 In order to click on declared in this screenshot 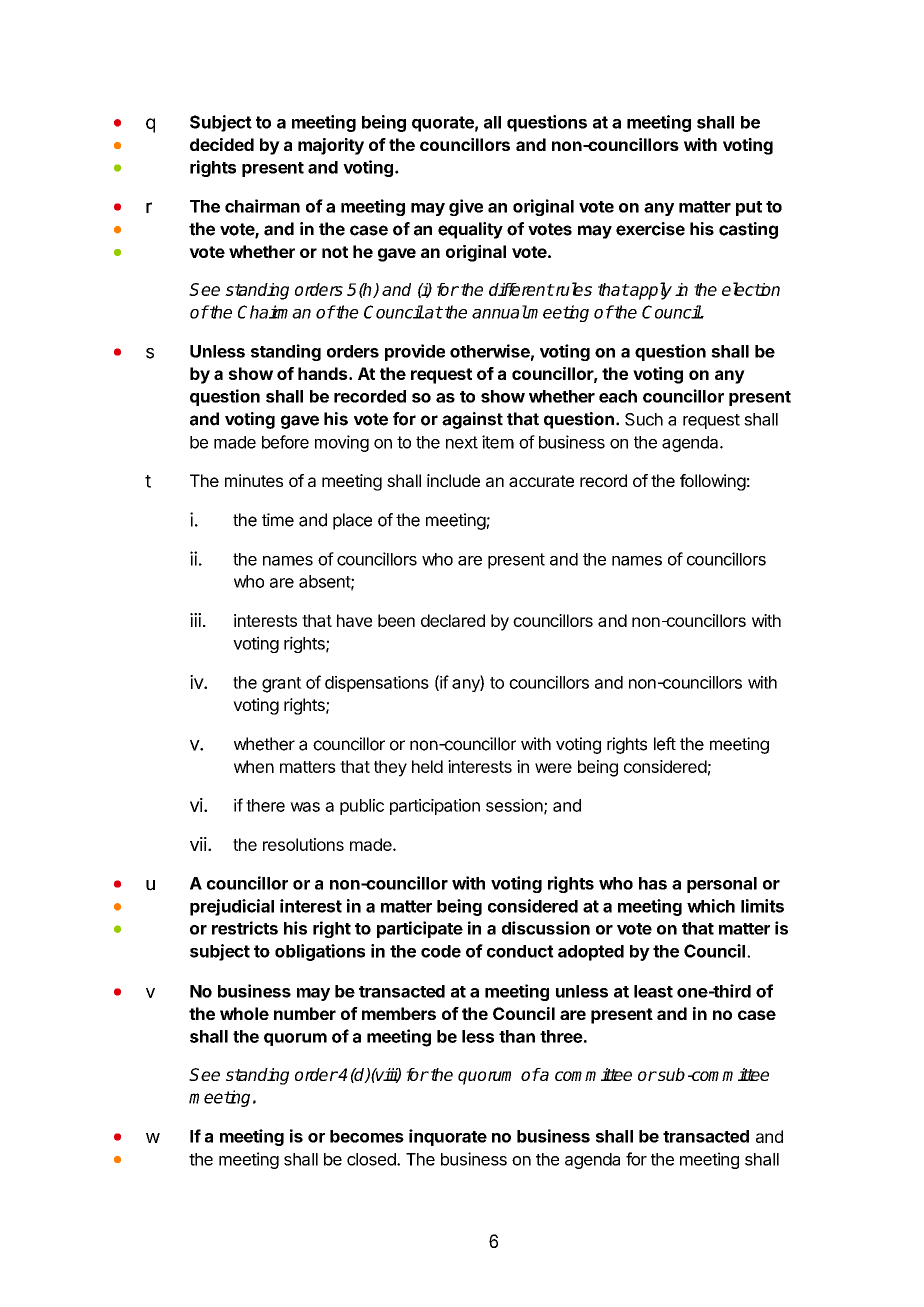, I will do `click(453, 620)`.
